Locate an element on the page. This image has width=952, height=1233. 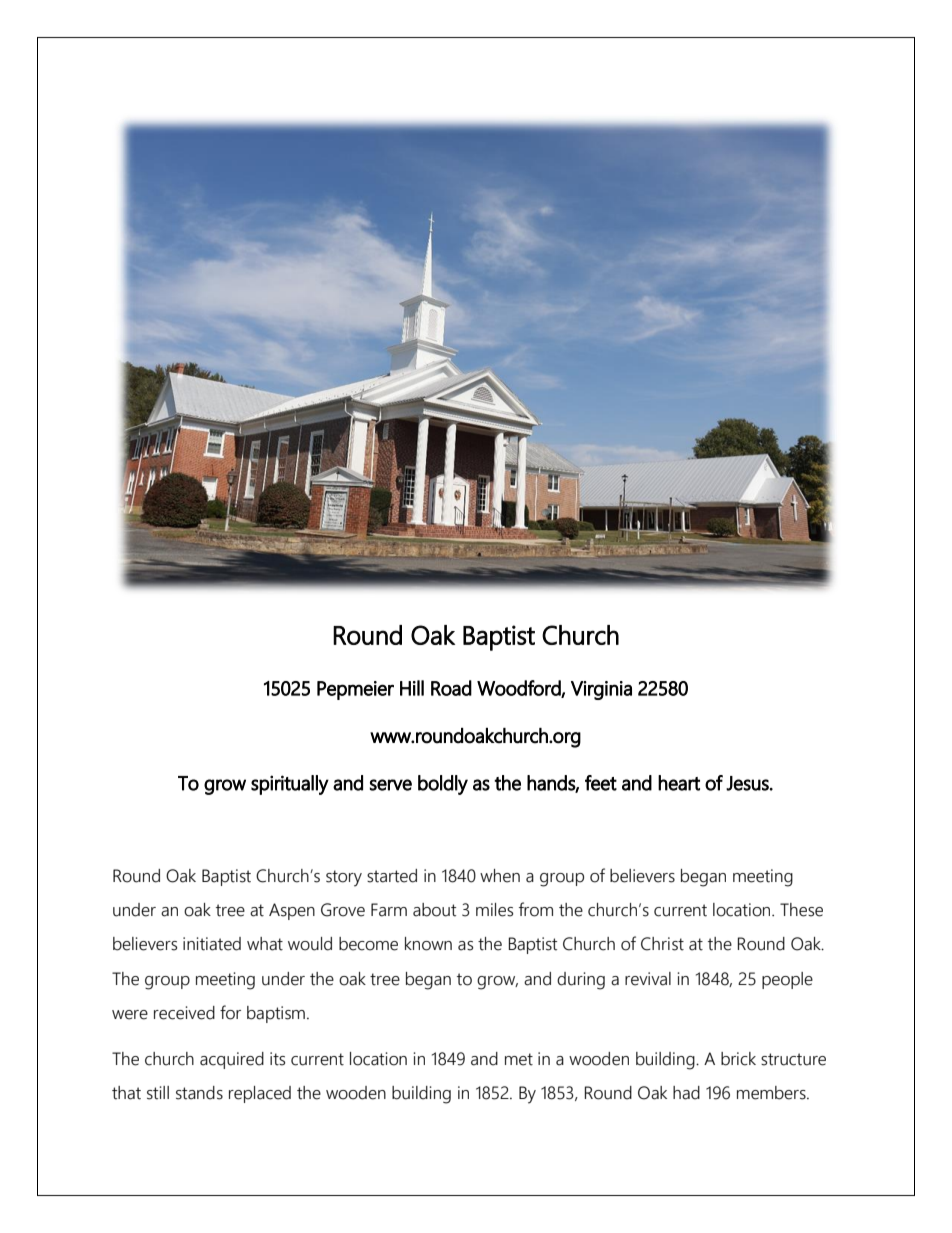
stands is located at coordinates (199, 1093).
